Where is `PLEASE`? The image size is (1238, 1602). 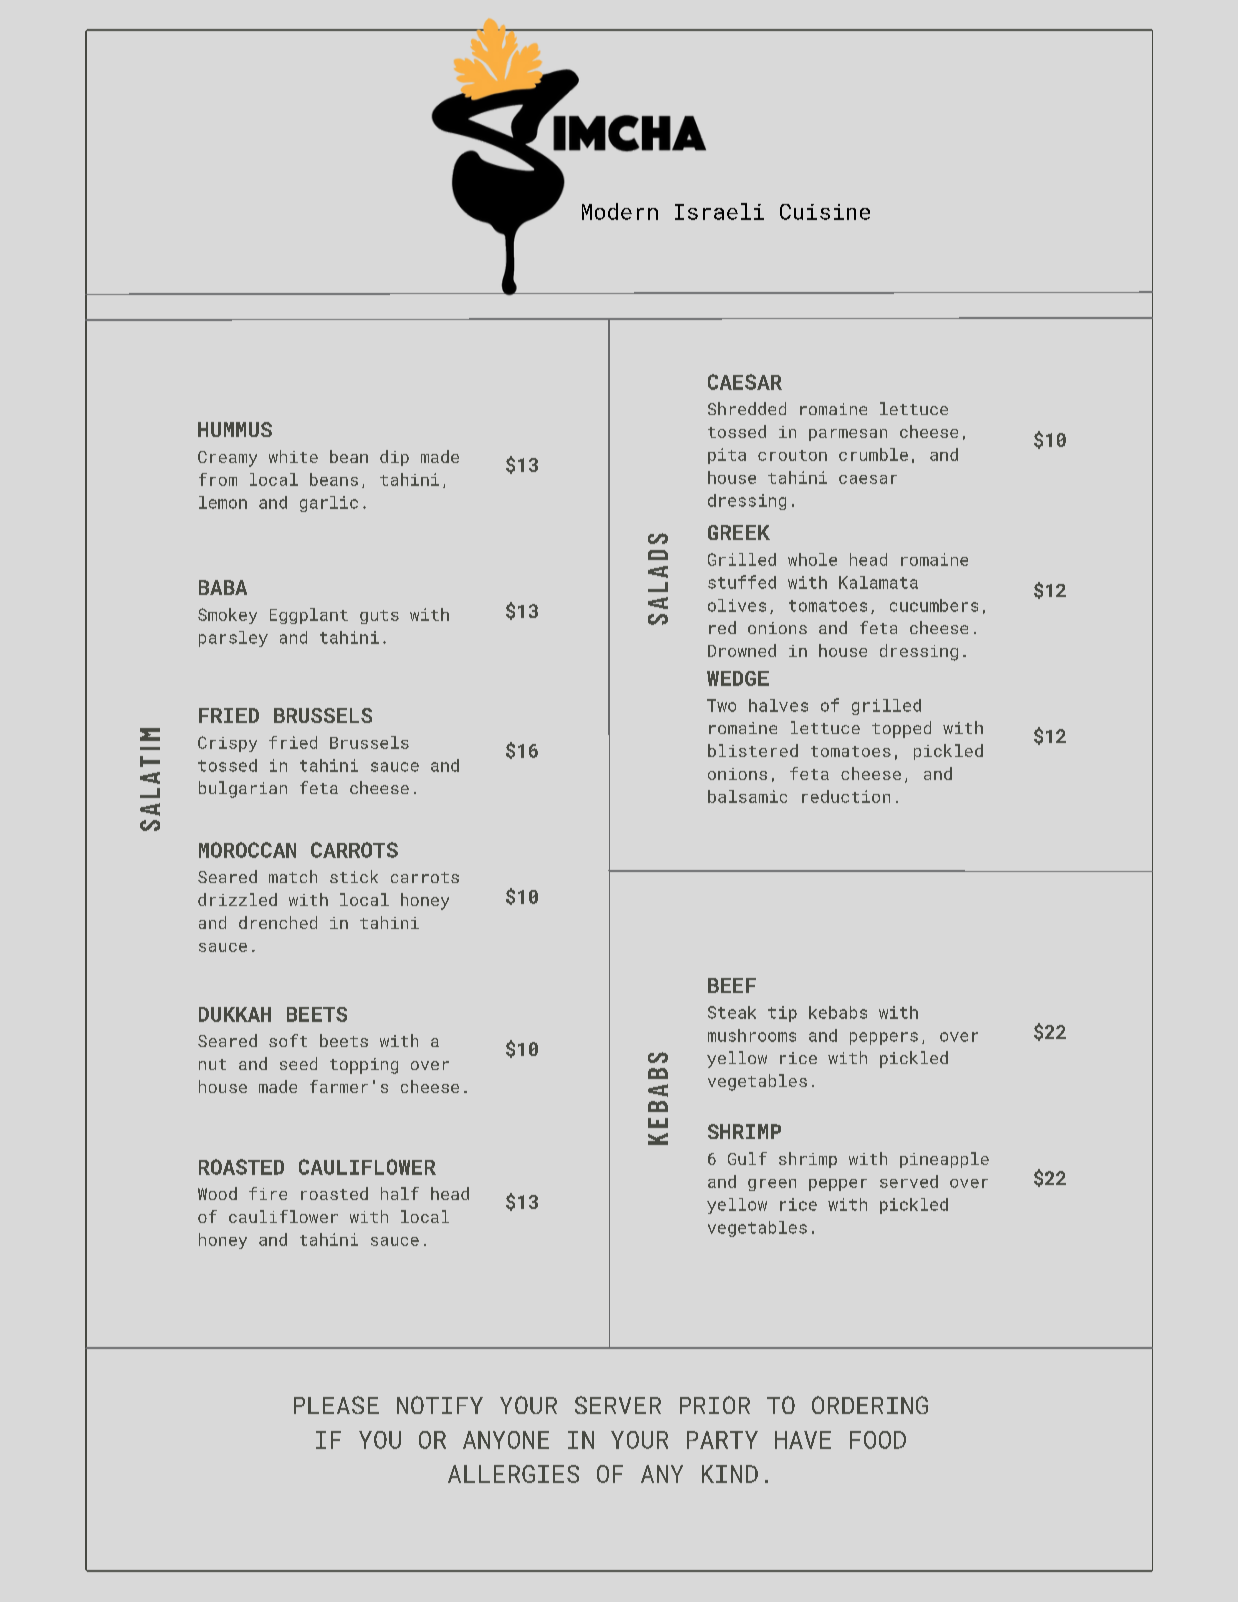 PLEASE is located at coordinates (336, 1405).
